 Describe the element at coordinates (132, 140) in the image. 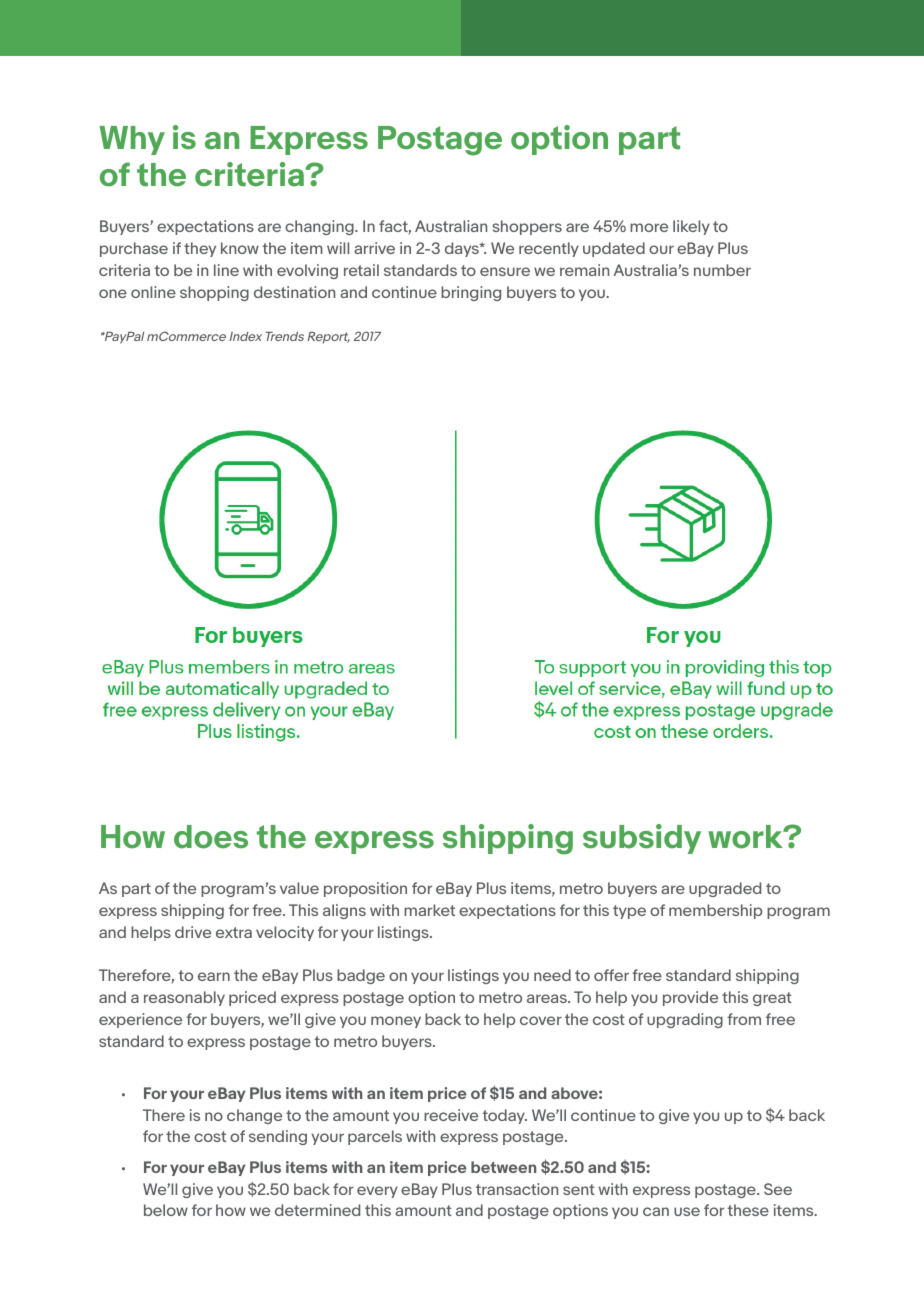

I see `Why` at that location.
